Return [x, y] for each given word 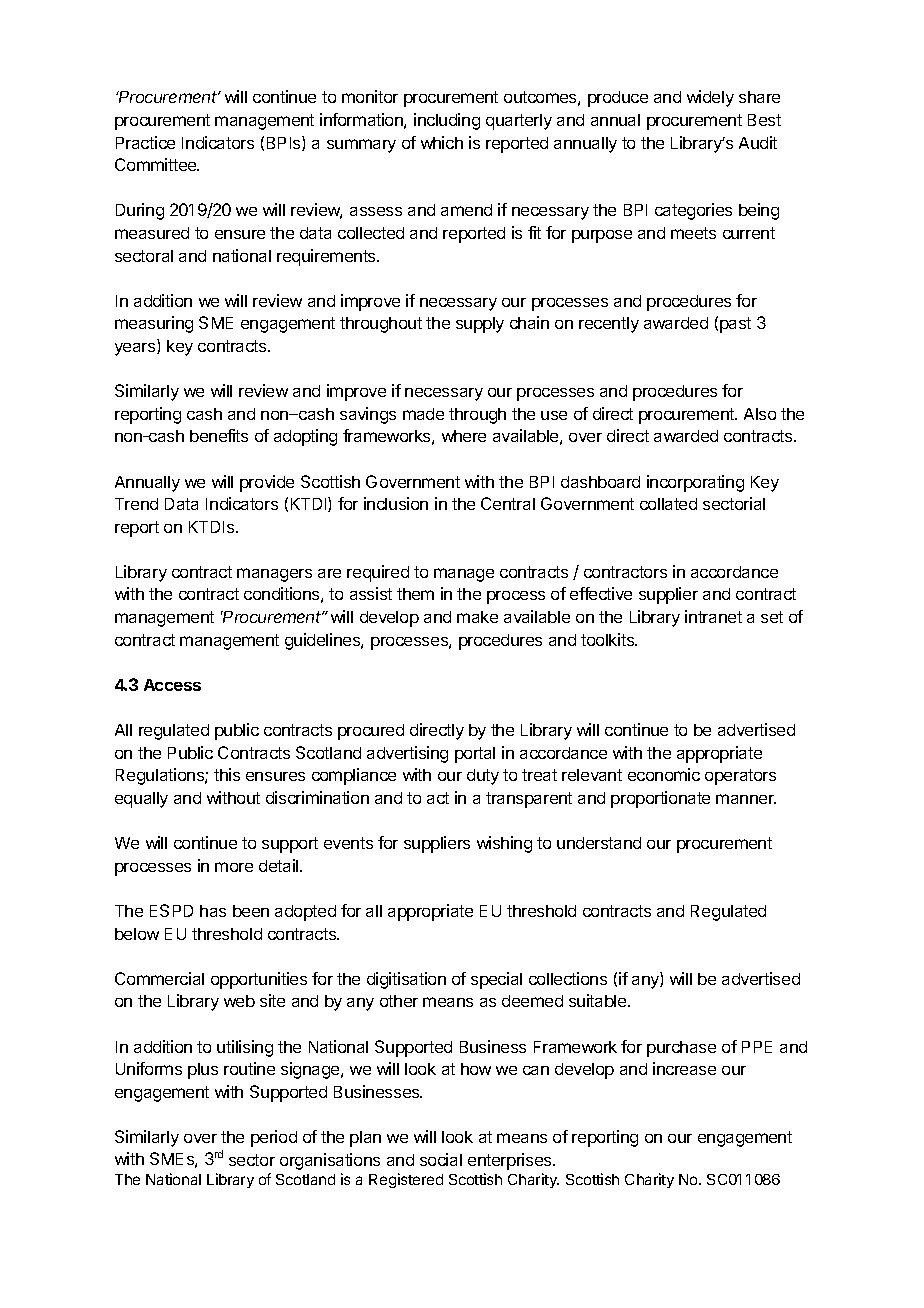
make [477, 617]
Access [172, 685]
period [274, 1138]
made [423, 414]
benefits [219, 435]
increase [684, 1068]
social [441, 1159]
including [447, 121]
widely [710, 98]
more [234, 867]
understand [599, 843]
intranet [713, 616]
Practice [145, 142]
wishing [504, 844]
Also [760, 414]
